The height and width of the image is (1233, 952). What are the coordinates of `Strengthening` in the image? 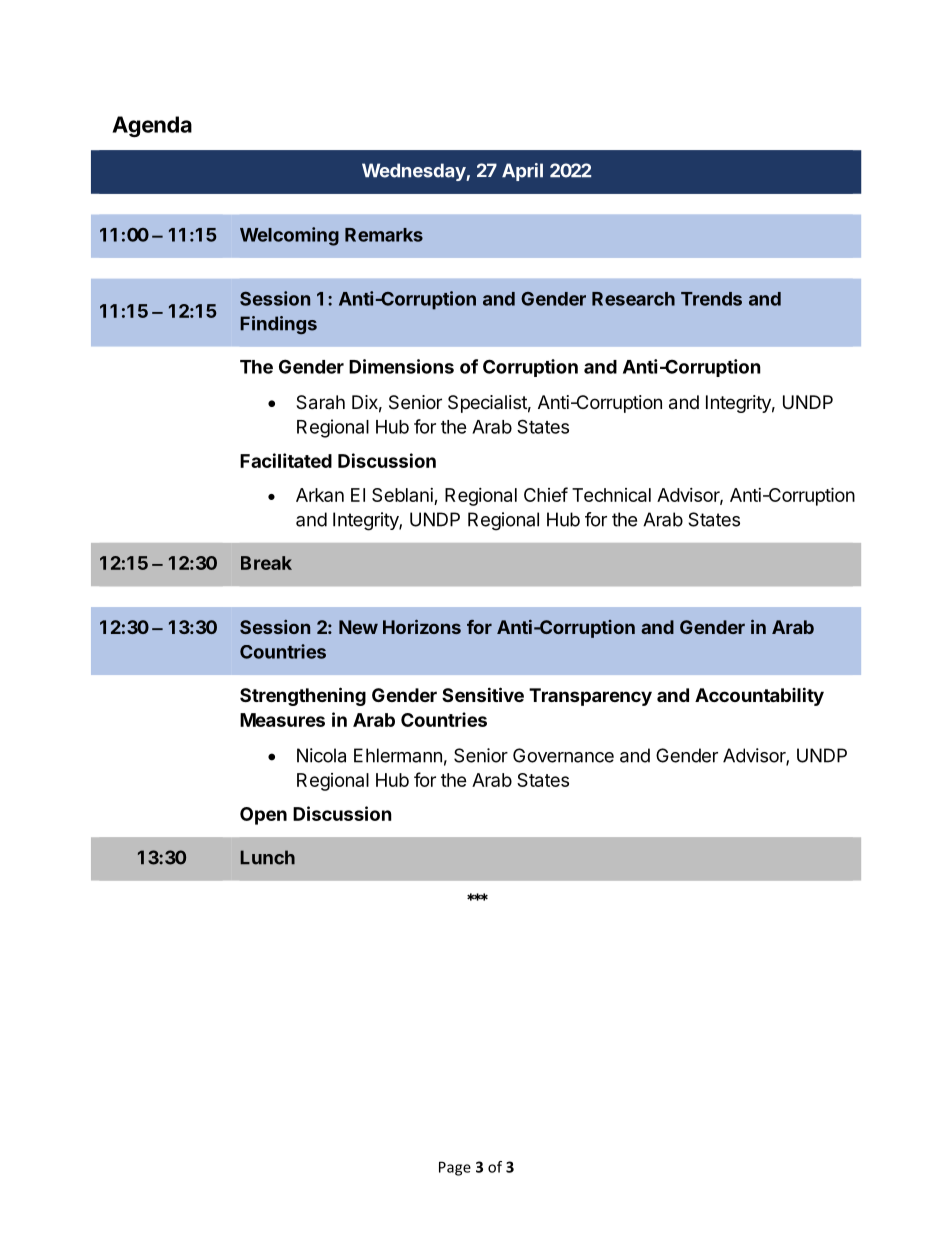 It's located at (303, 696).
